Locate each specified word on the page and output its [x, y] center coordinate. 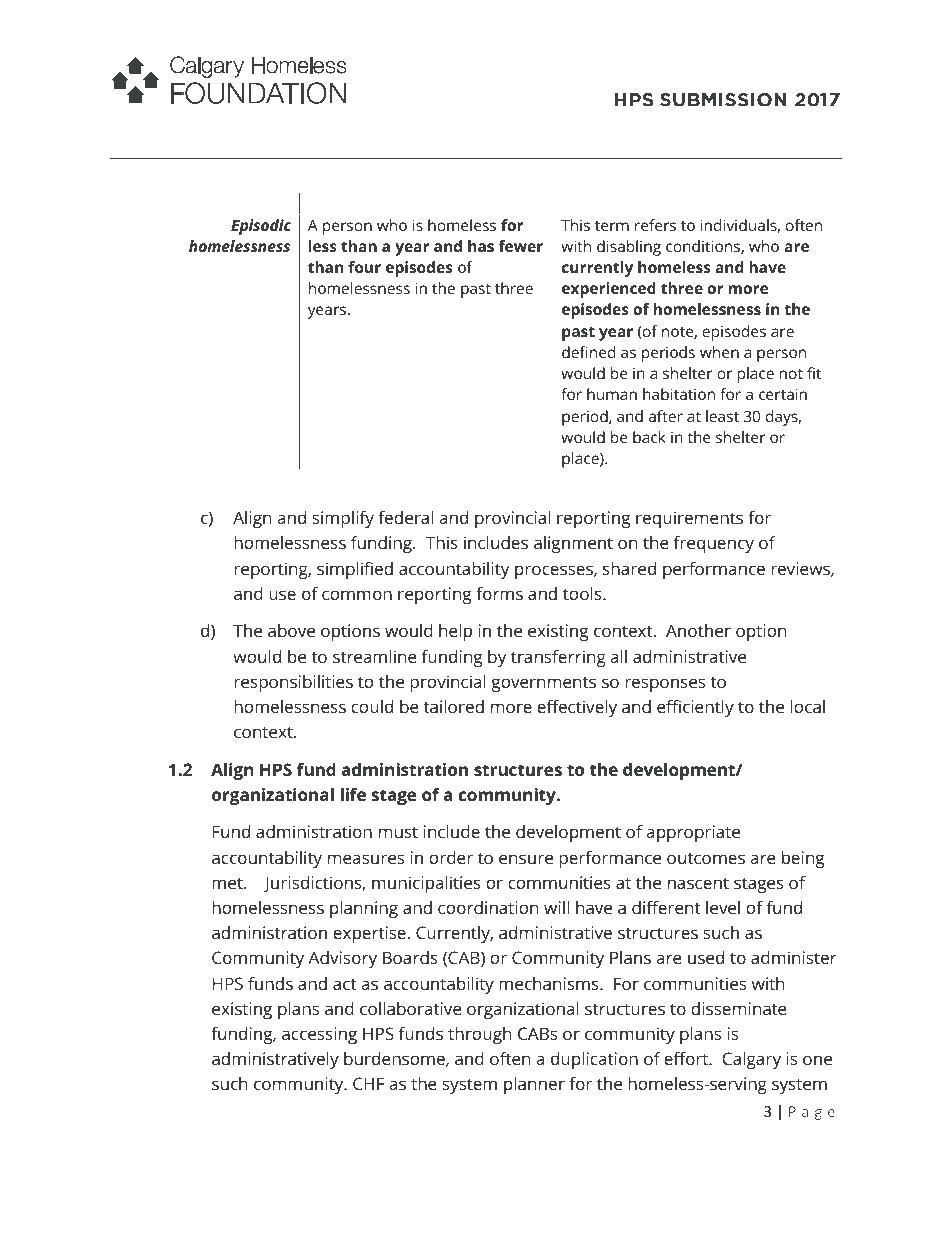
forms [499, 593]
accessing [319, 1035]
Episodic [261, 227]
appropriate [693, 833]
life [353, 794]
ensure [526, 859]
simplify [343, 519]
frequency [714, 544]
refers [655, 225]
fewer [521, 246]
